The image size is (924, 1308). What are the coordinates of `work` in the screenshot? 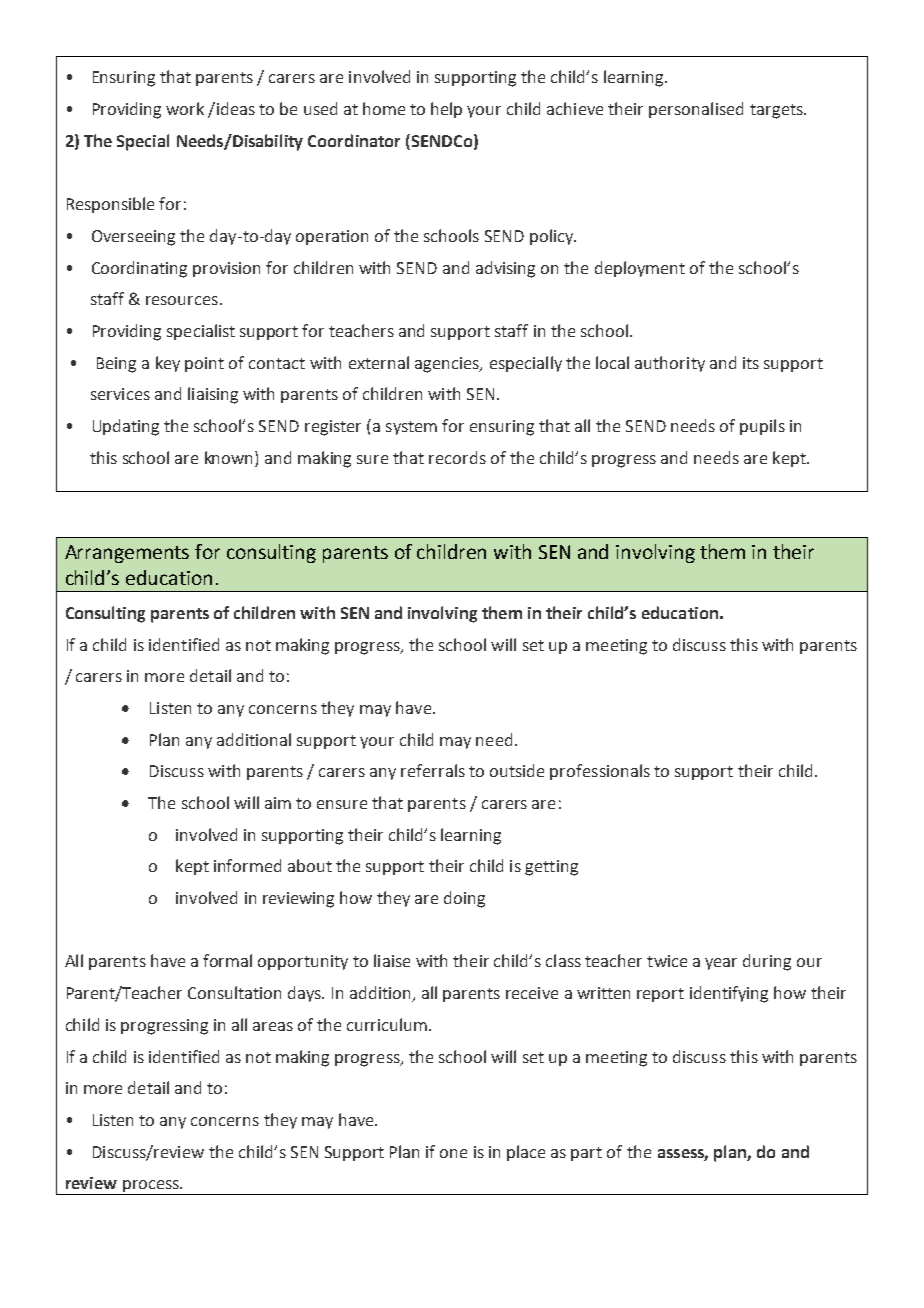 It's located at (185, 108).
